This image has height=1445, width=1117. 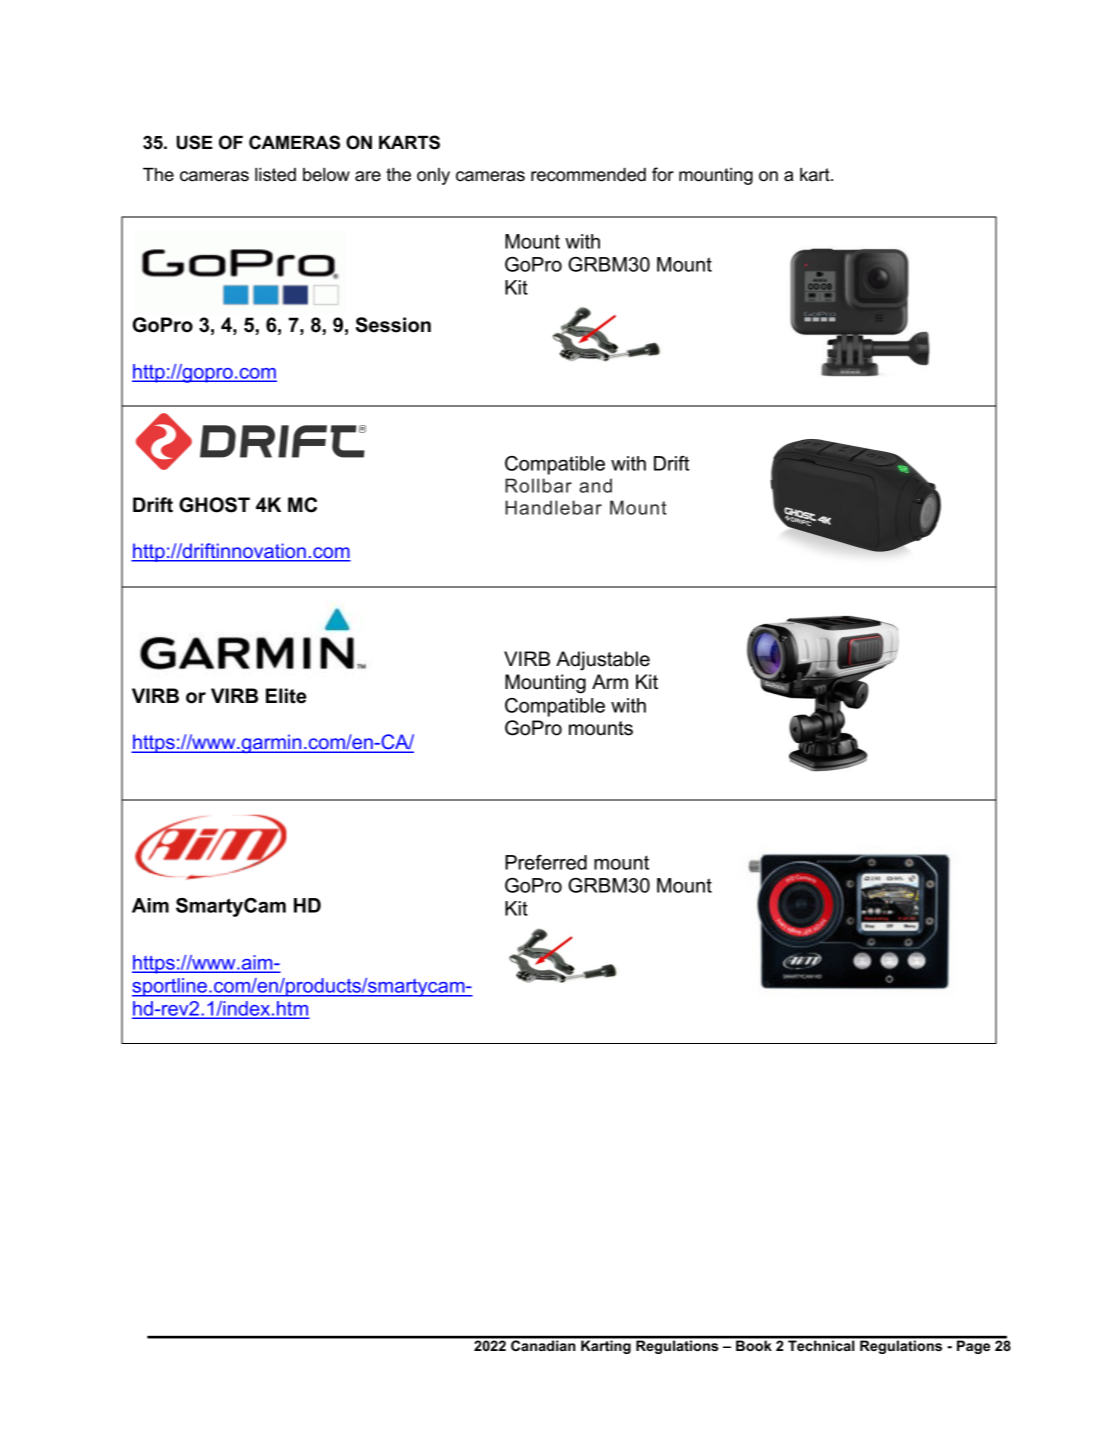 I want to click on listed, so click(x=275, y=175).
